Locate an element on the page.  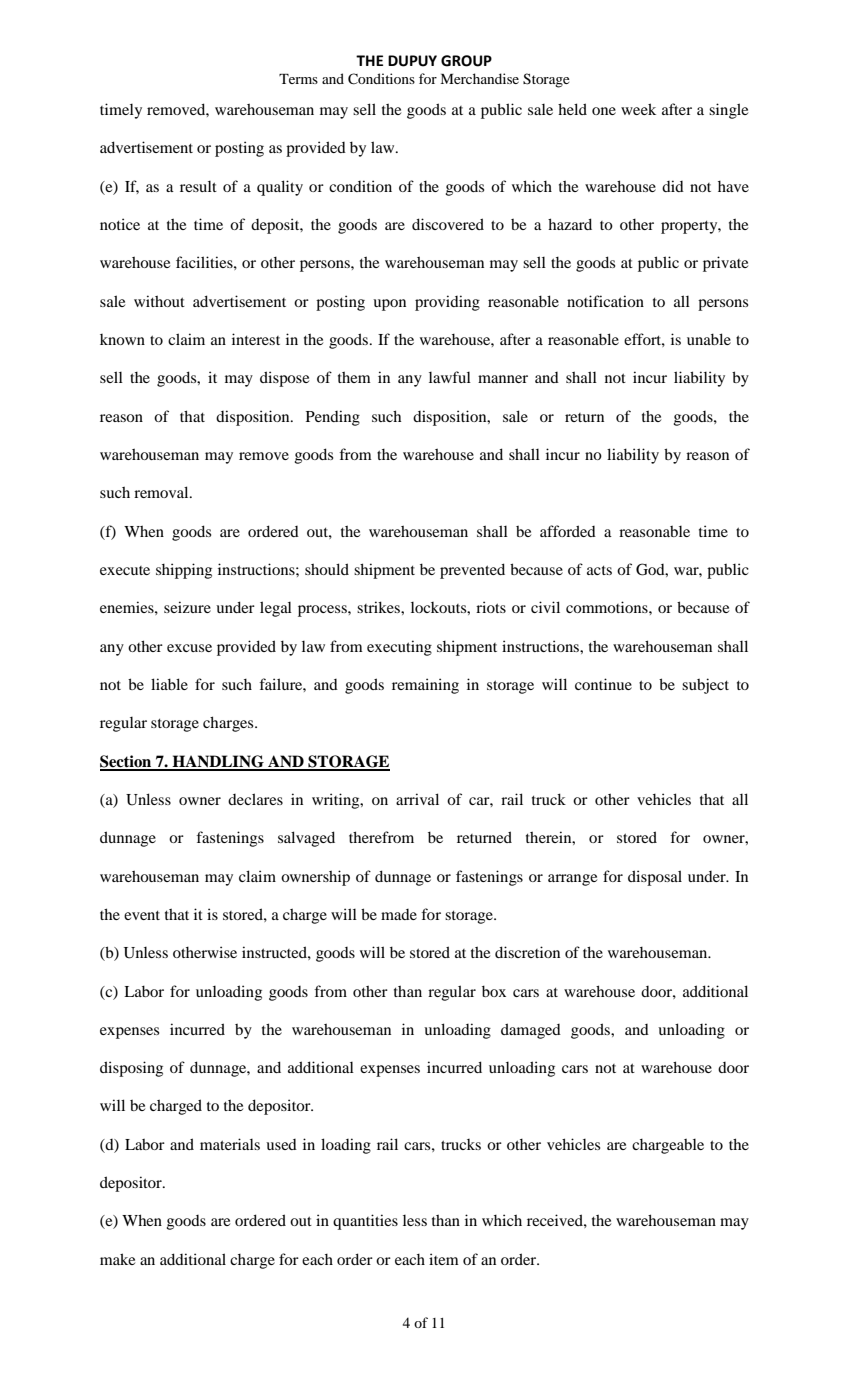
excuse is located at coordinates (189, 648).
